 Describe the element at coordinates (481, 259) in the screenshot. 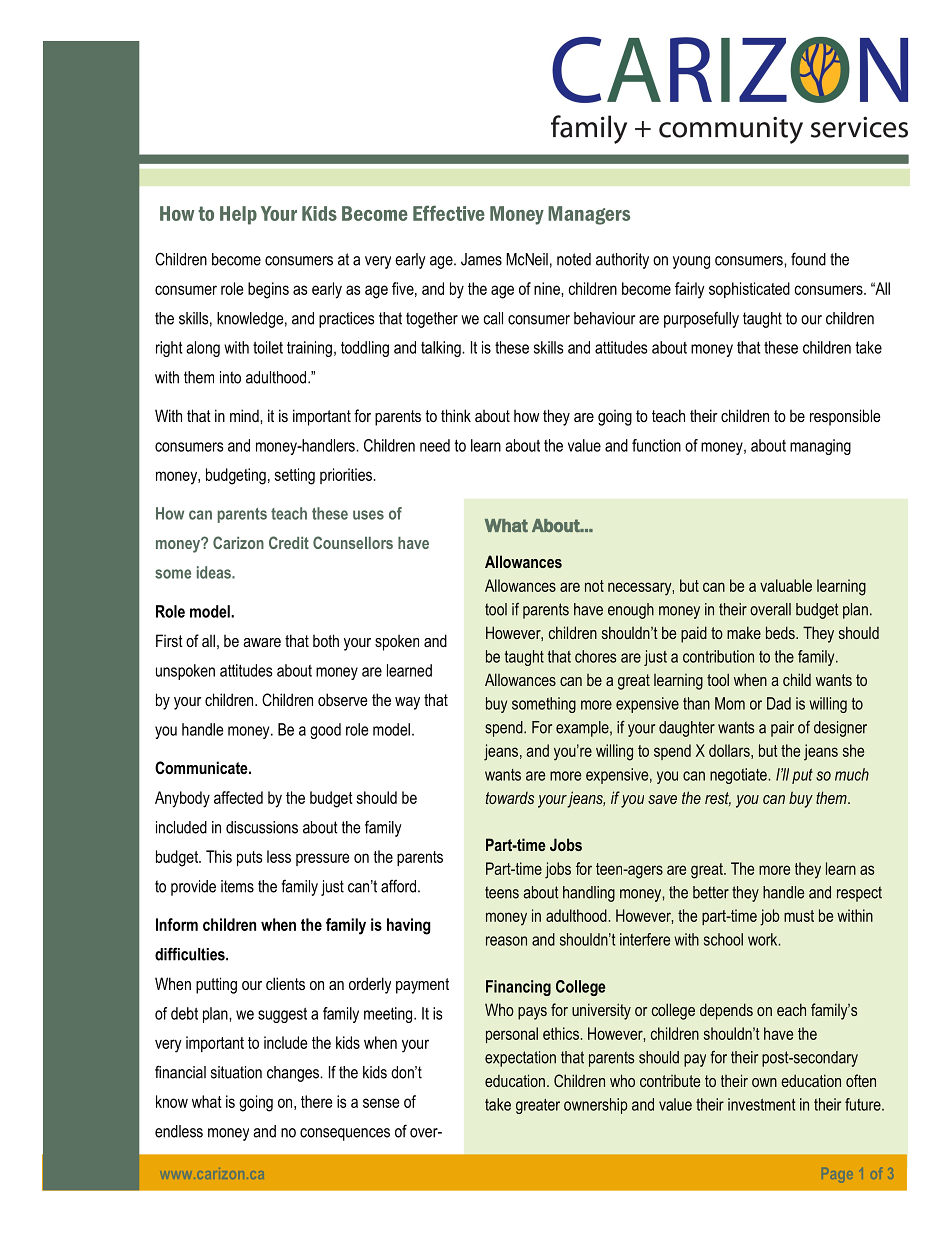

I see `James` at that location.
